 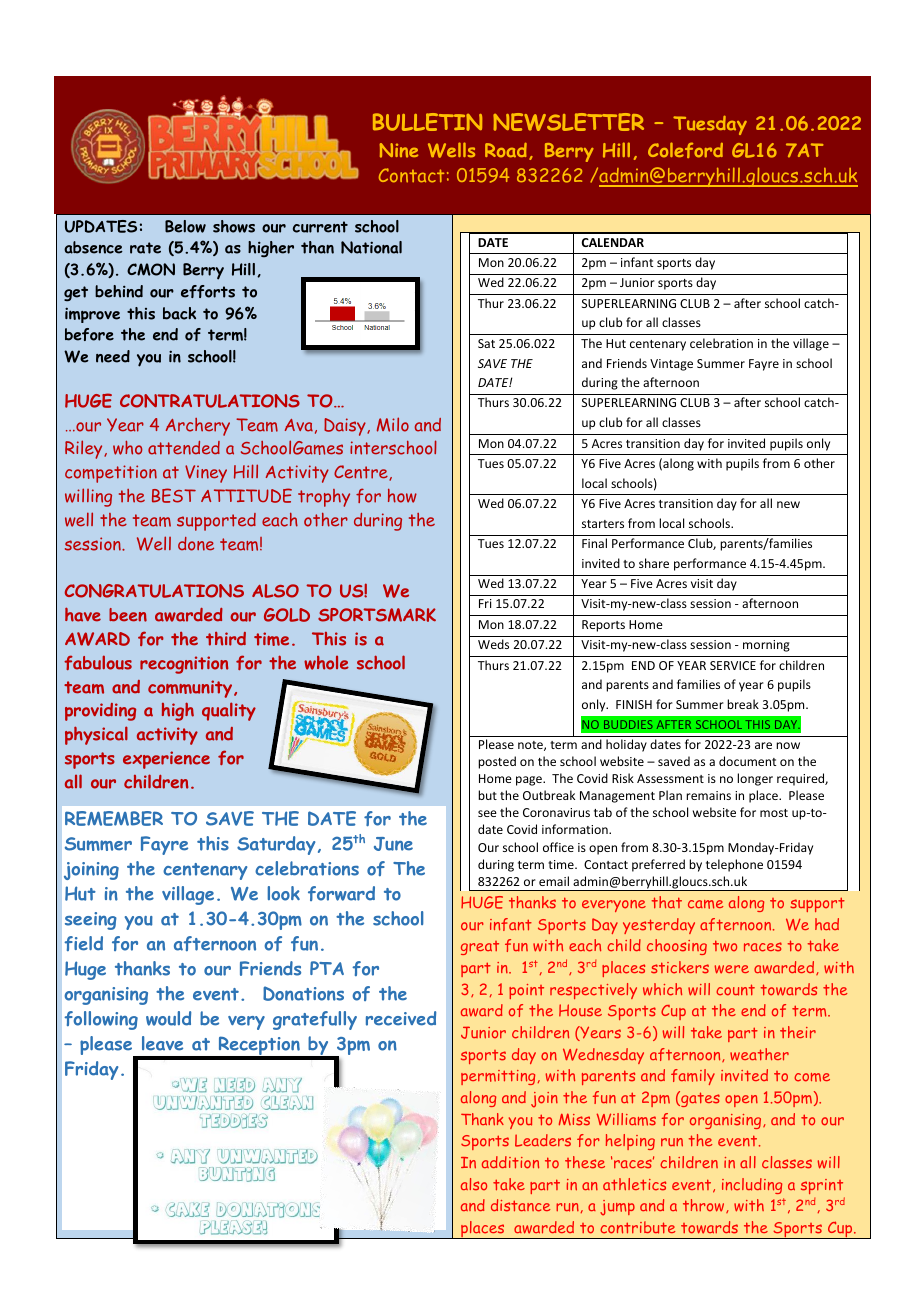 I want to click on two, so click(x=725, y=946).
